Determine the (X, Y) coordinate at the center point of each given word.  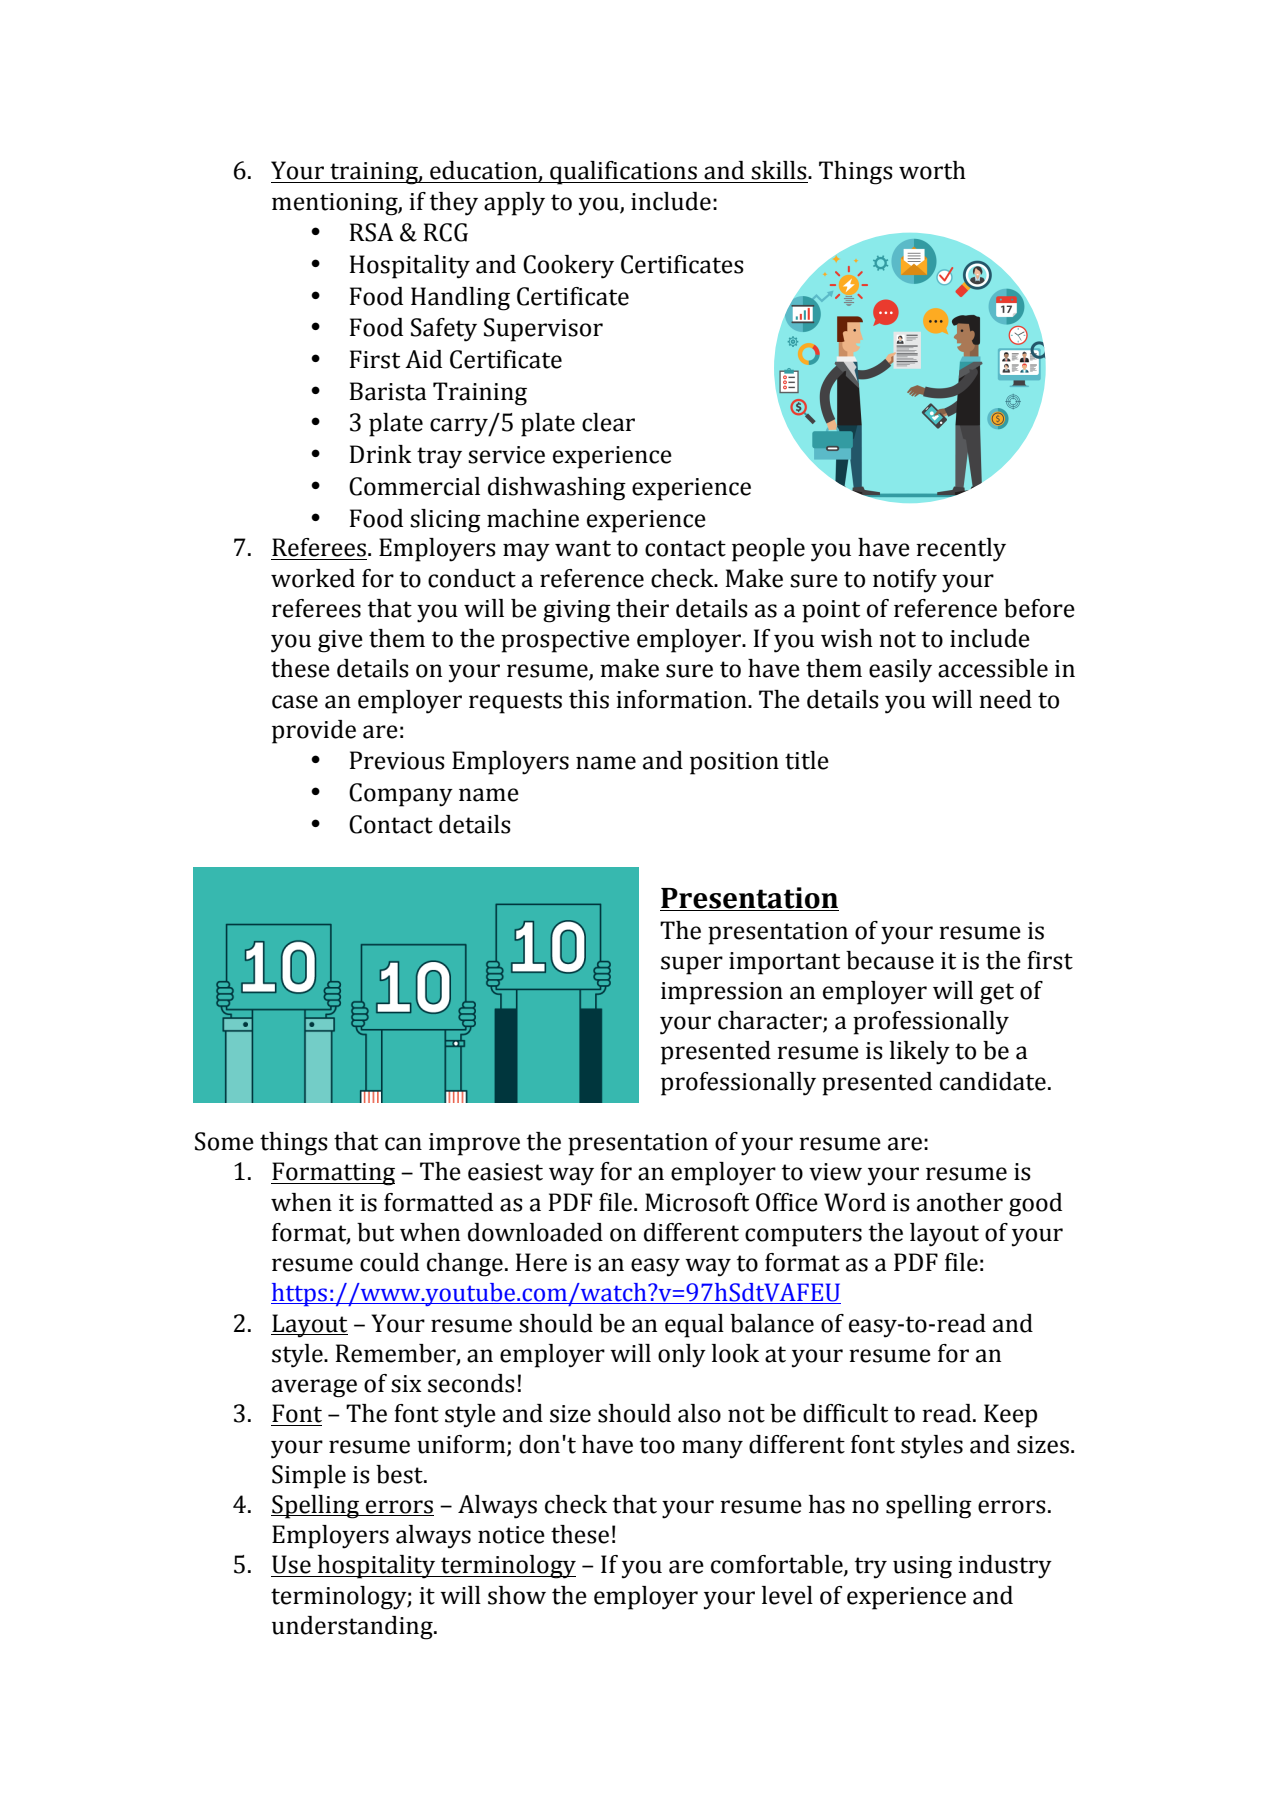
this (589, 699)
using (922, 1567)
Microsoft (697, 1202)
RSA (371, 232)
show (517, 1595)
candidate (993, 1081)
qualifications (623, 173)
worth (932, 170)
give (340, 641)
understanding (353, 1628)
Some (224, 1141)
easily (900, 671)
